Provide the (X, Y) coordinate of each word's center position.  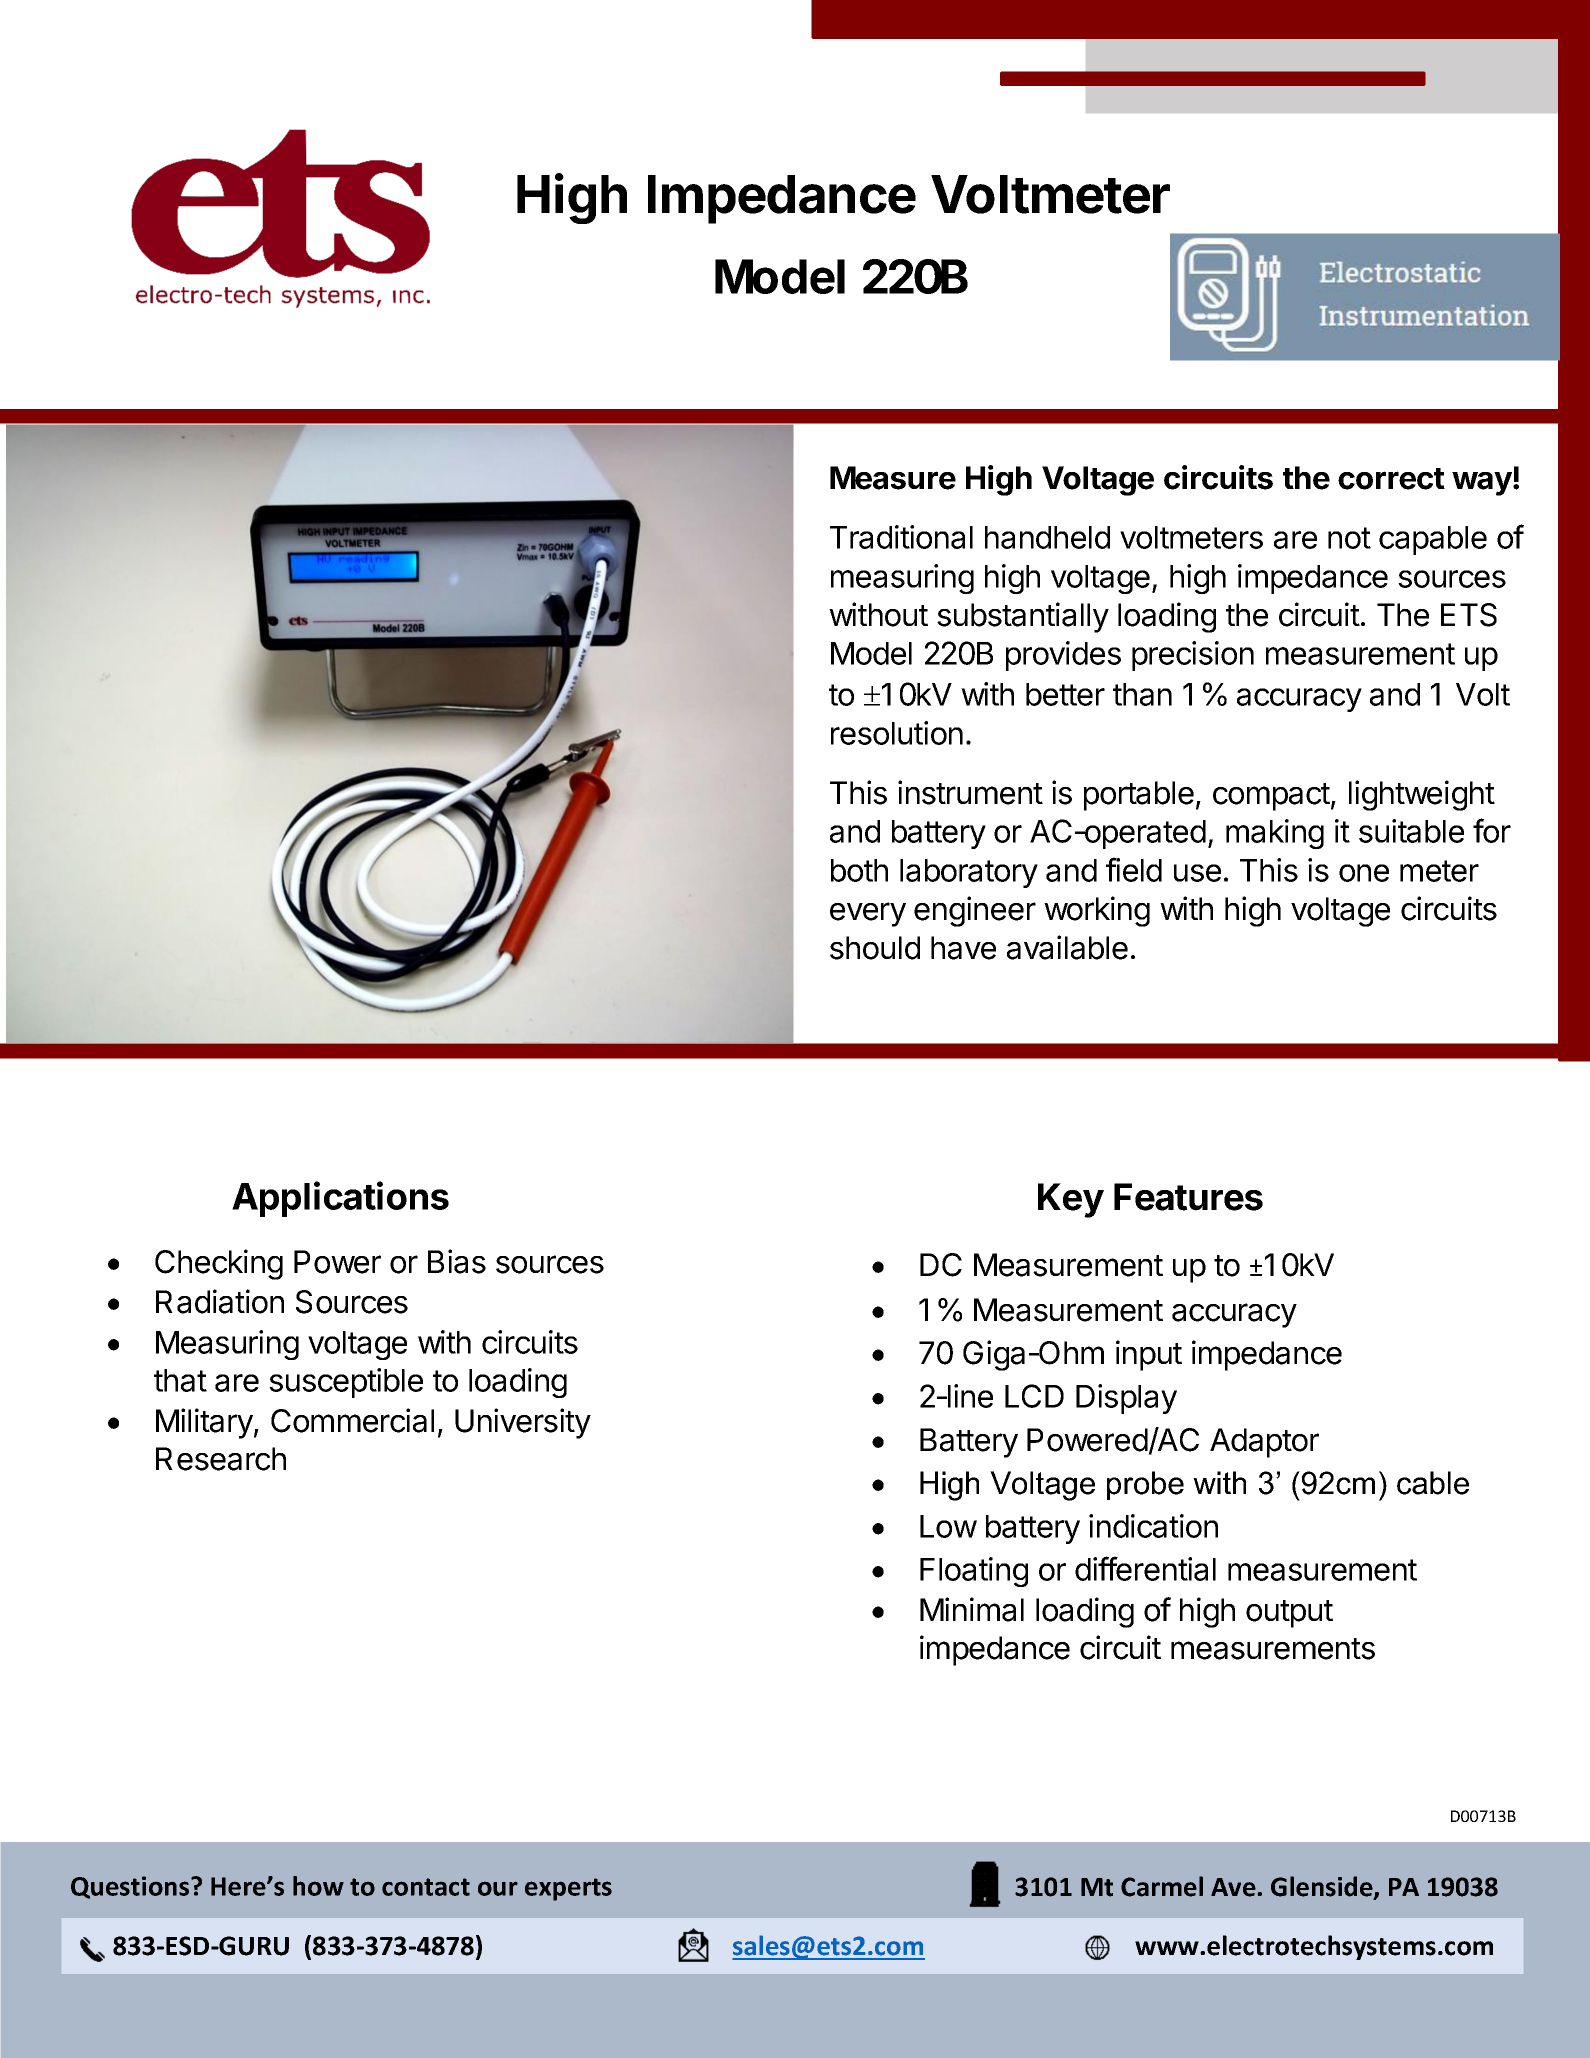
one (1364, 873)
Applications (340, 1199)
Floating (974, 1572)
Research (221, 1459)
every (868, 914)
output (1289, 1614)
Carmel (1162, 1886)
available (1067, 947)
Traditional (901, 537)
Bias (457, 1261)
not (1349, 538)
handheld (1047, 537)
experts (568, 1889)
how (318, 1886)
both (859, 870)
